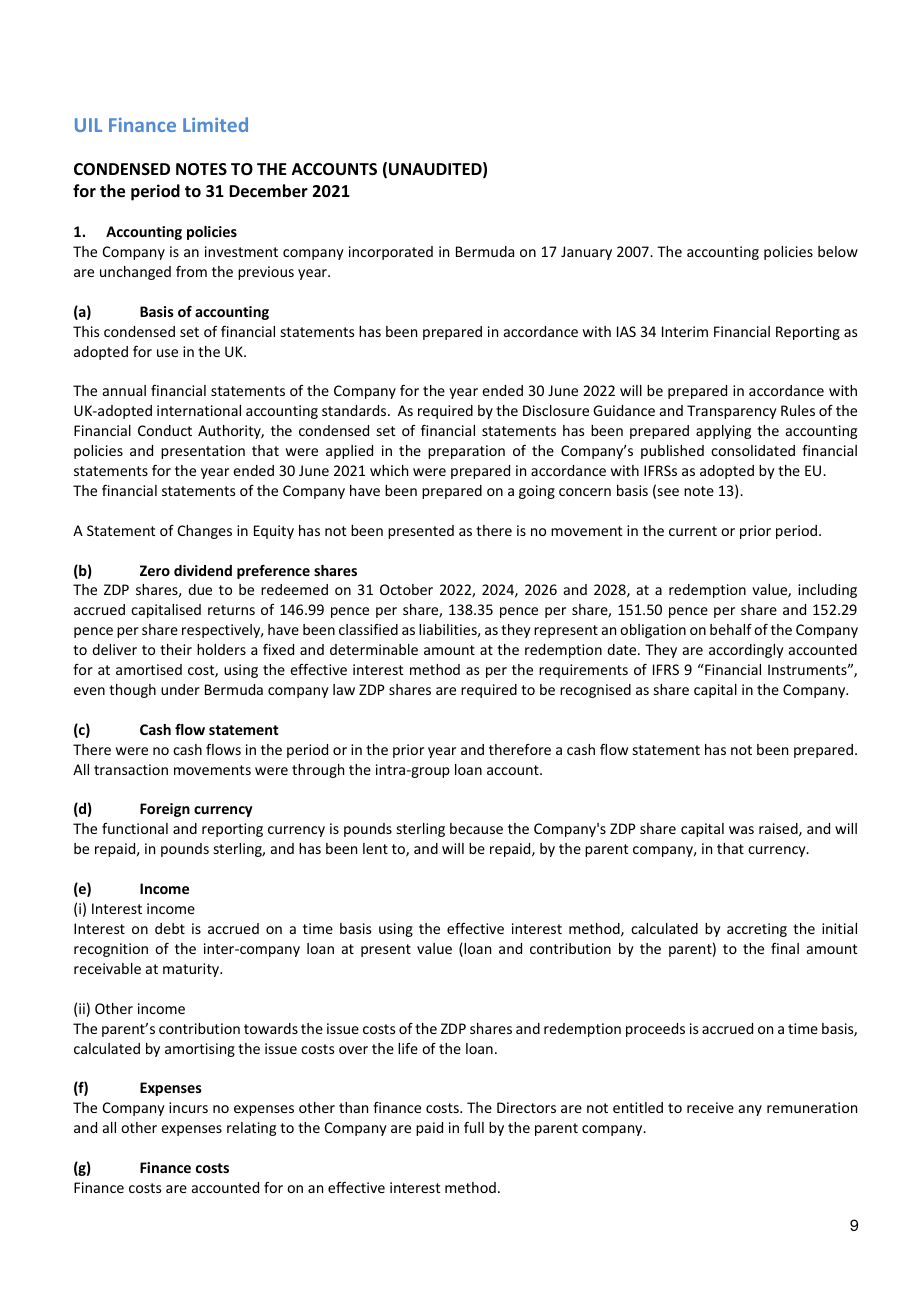 The height and width of the screenshot is (1308, 924). Describe the element at coordinates (838, 251) in the screenshot. I see `below` at that location.
